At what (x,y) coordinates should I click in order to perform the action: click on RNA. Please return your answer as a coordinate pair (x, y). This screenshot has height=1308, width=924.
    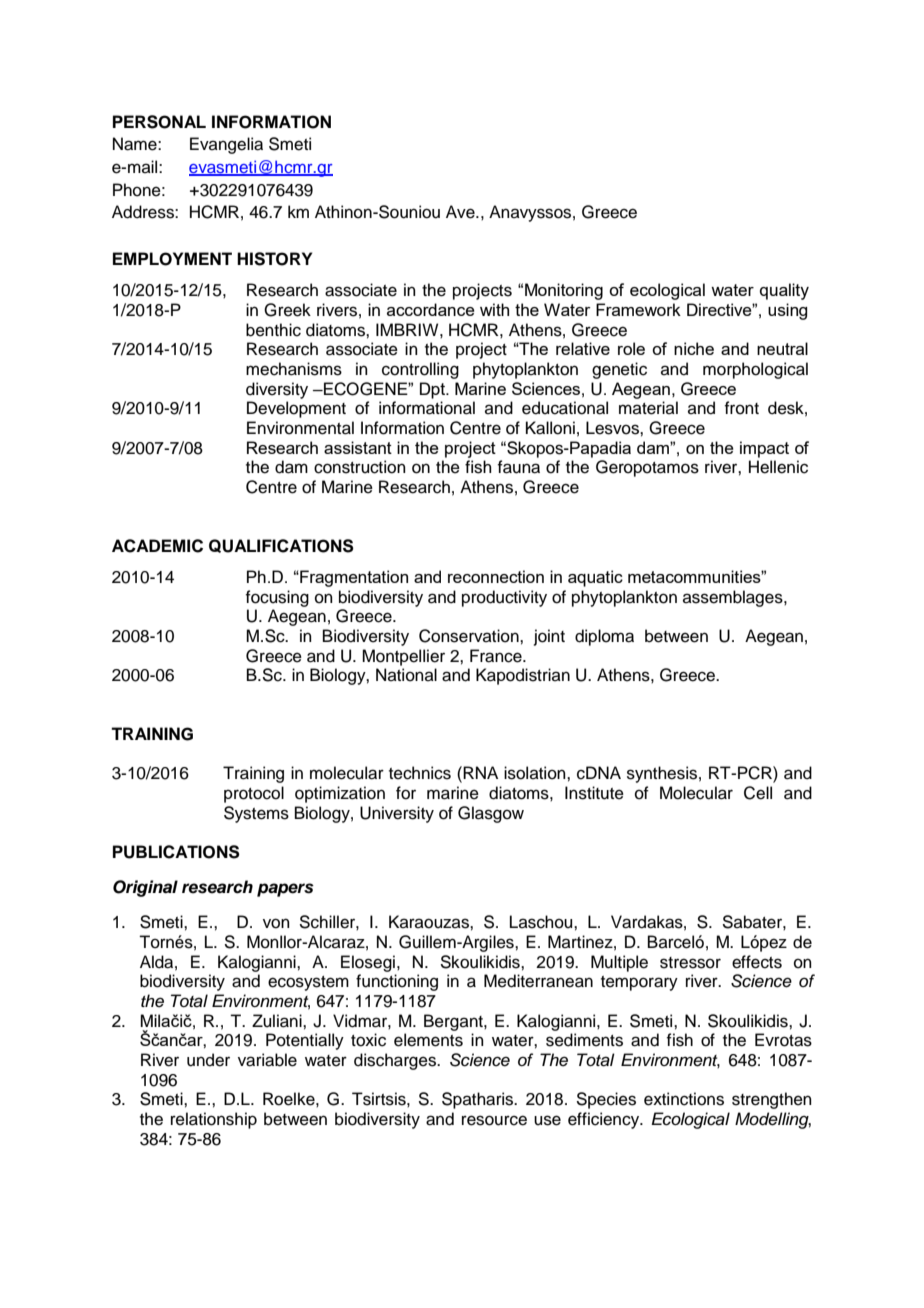
    Looking at the image, I should click on (480, 772).
